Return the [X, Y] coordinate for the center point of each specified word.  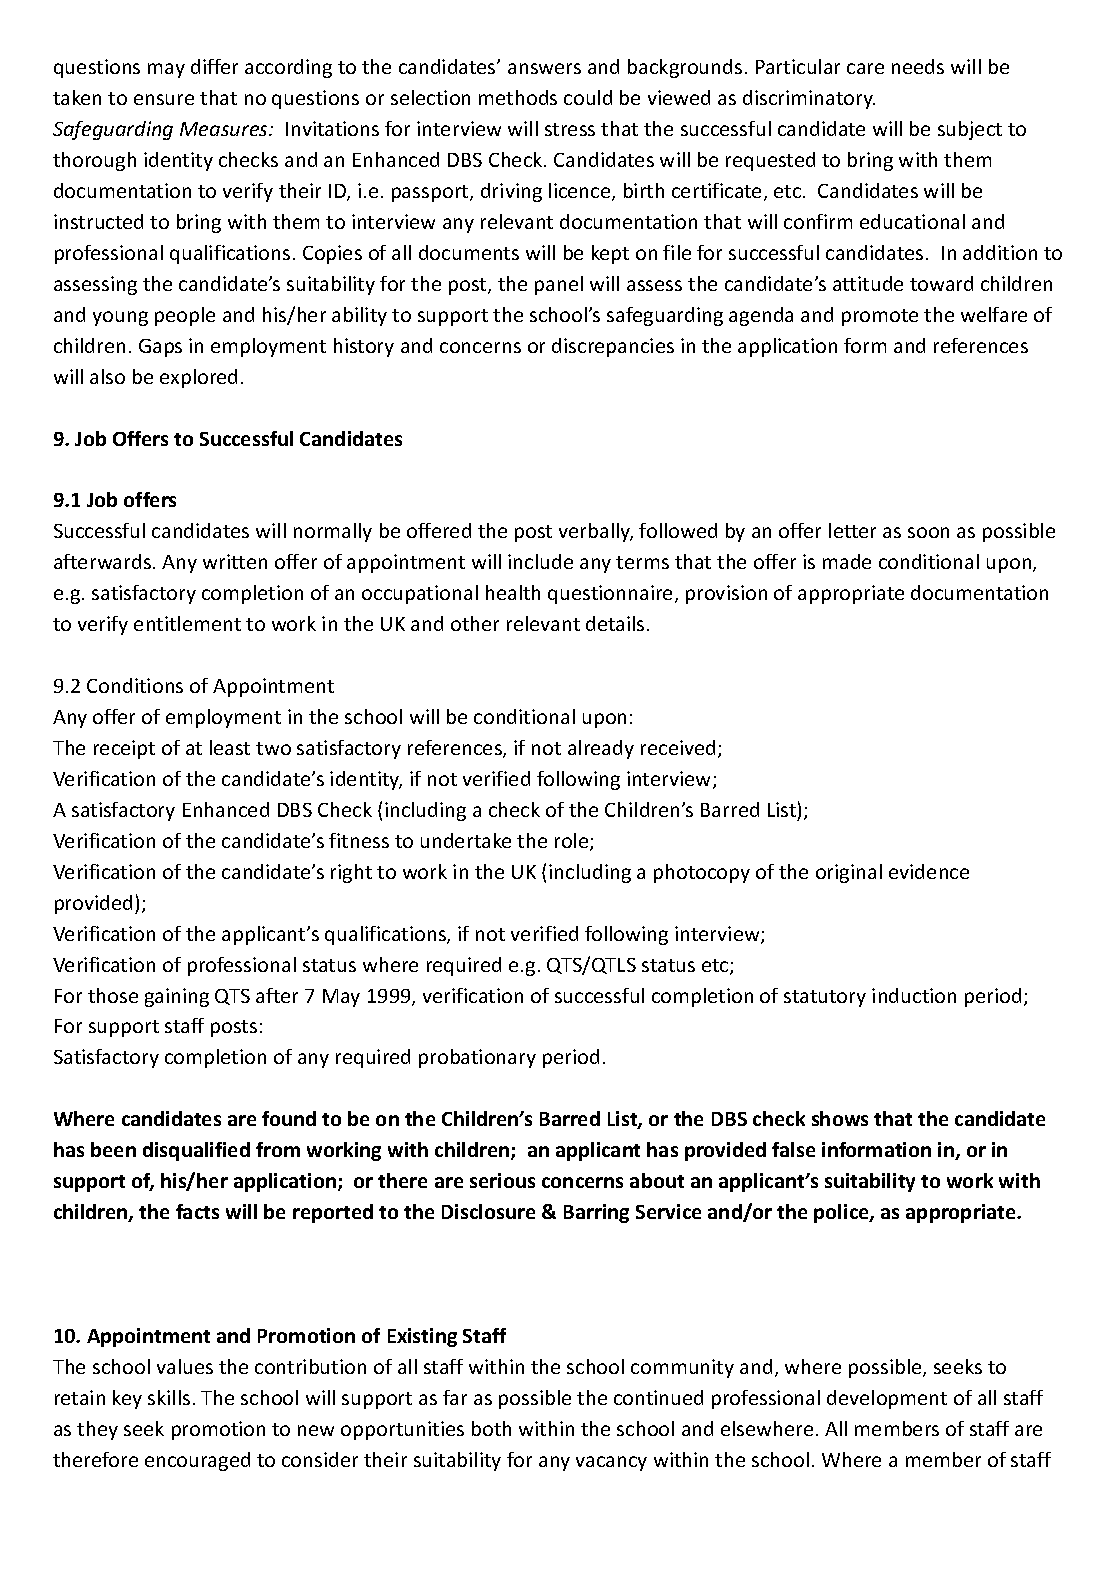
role [573, 842]
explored [198, 378]
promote [880, 317]
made [847, 561]
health [513, 592]
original [849, 873]
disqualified [196, 1151]
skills [169, 1397]
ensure [164, 99]
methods [518, 97]
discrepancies [613, 347]
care [865, 68]
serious [502, 1180]
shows [840, 1118]
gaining [177, 997]
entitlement [187, 623]
